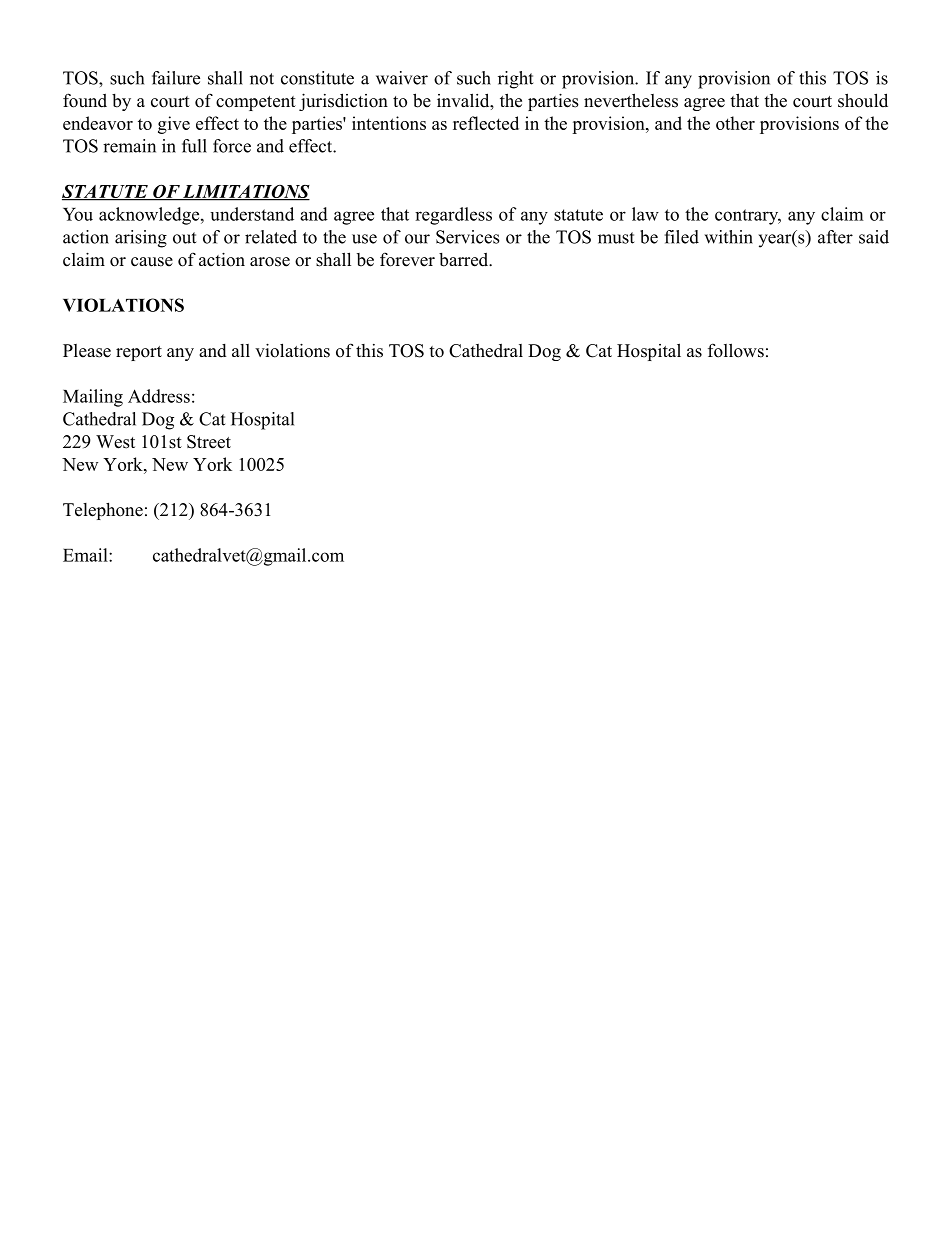  I want to click on should, so click(863, 100).
